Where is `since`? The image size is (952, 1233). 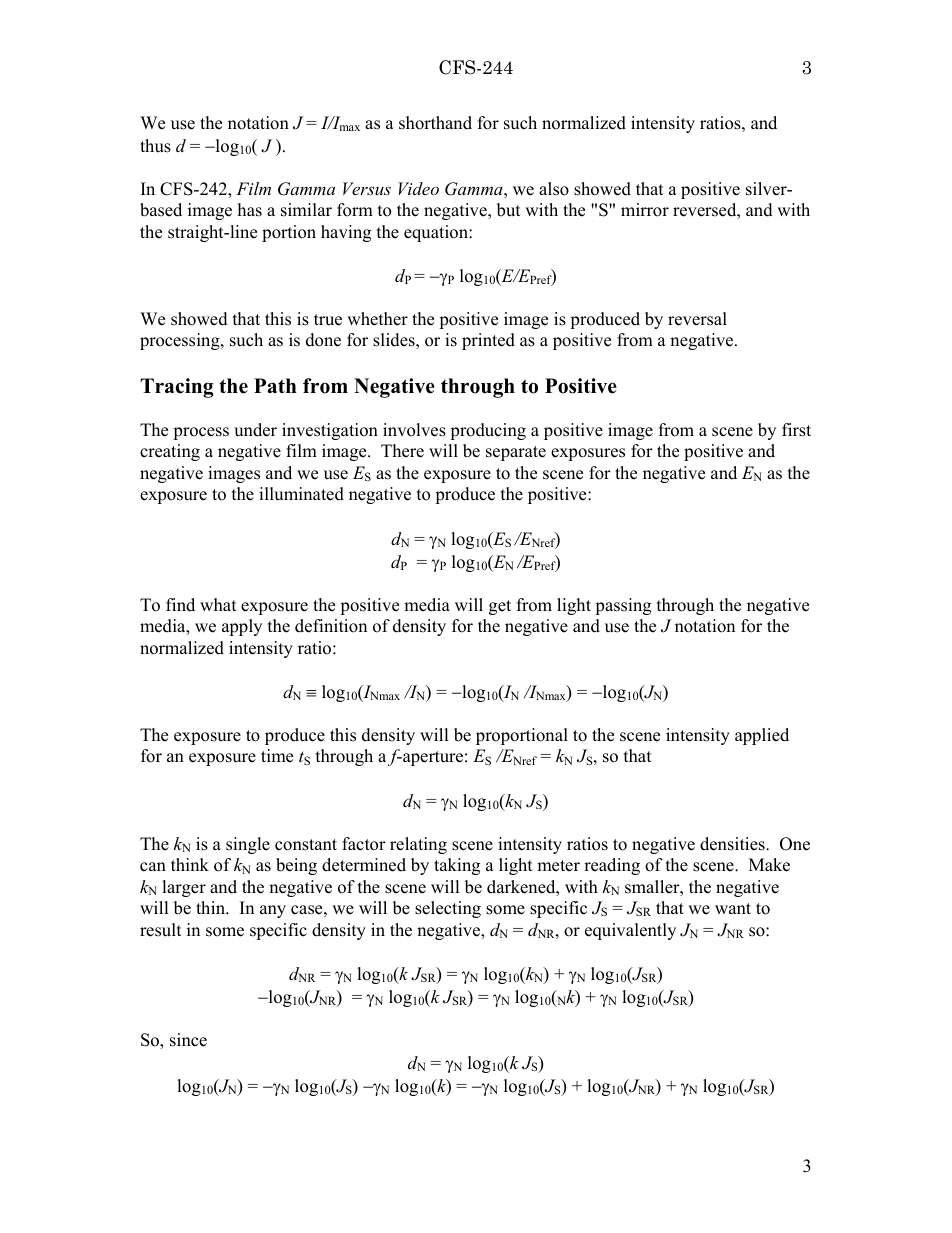 since is located at coordinates (188, 1040).
